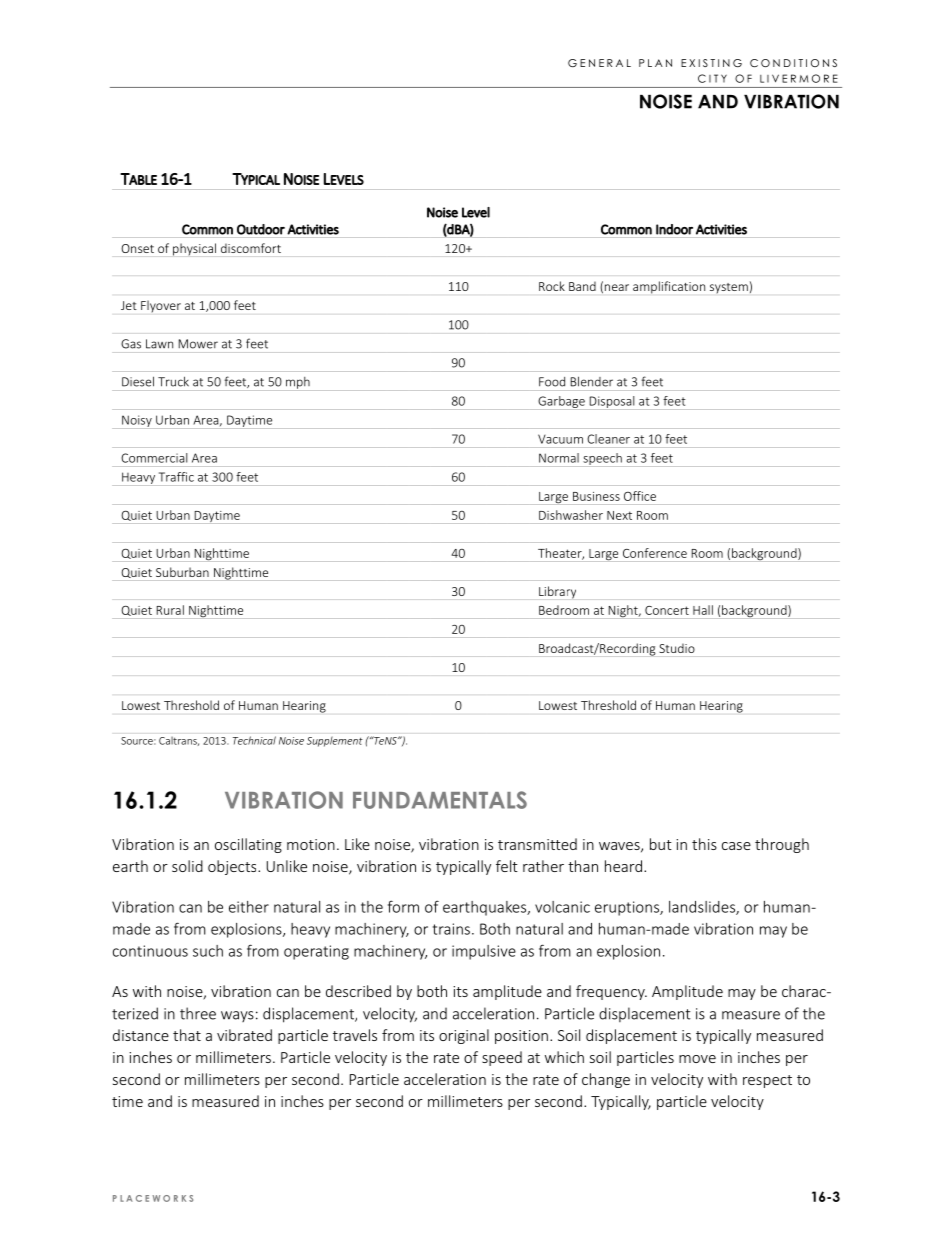 The image size is (952, 1233). What do you see at coordinates (464, 1036) in the document?
I see `original` at bounding box center [464, 1036].
